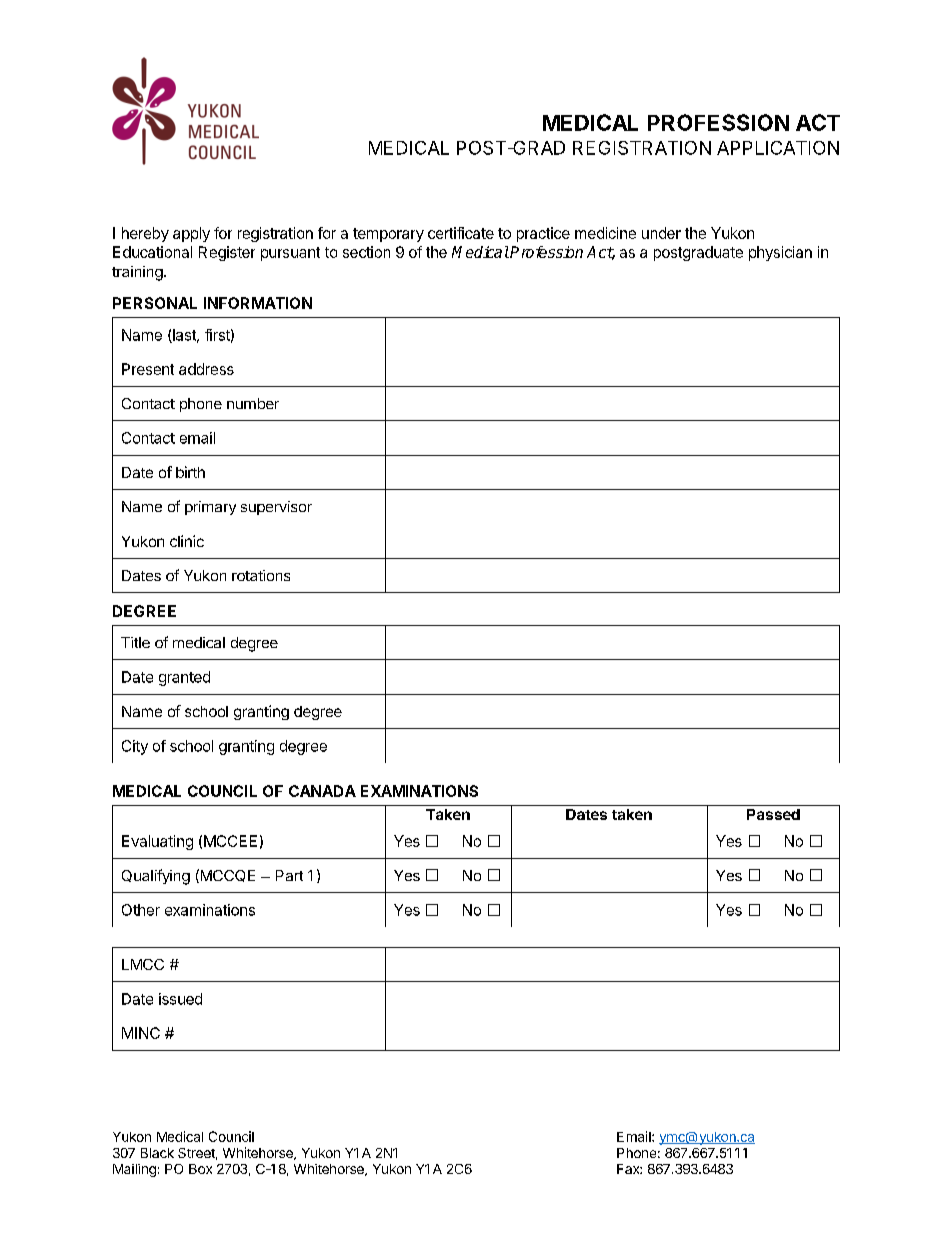 Image resolution: width=952 pixels, height=1233 pixels. I want to click on Black, so click(157, 1153).
